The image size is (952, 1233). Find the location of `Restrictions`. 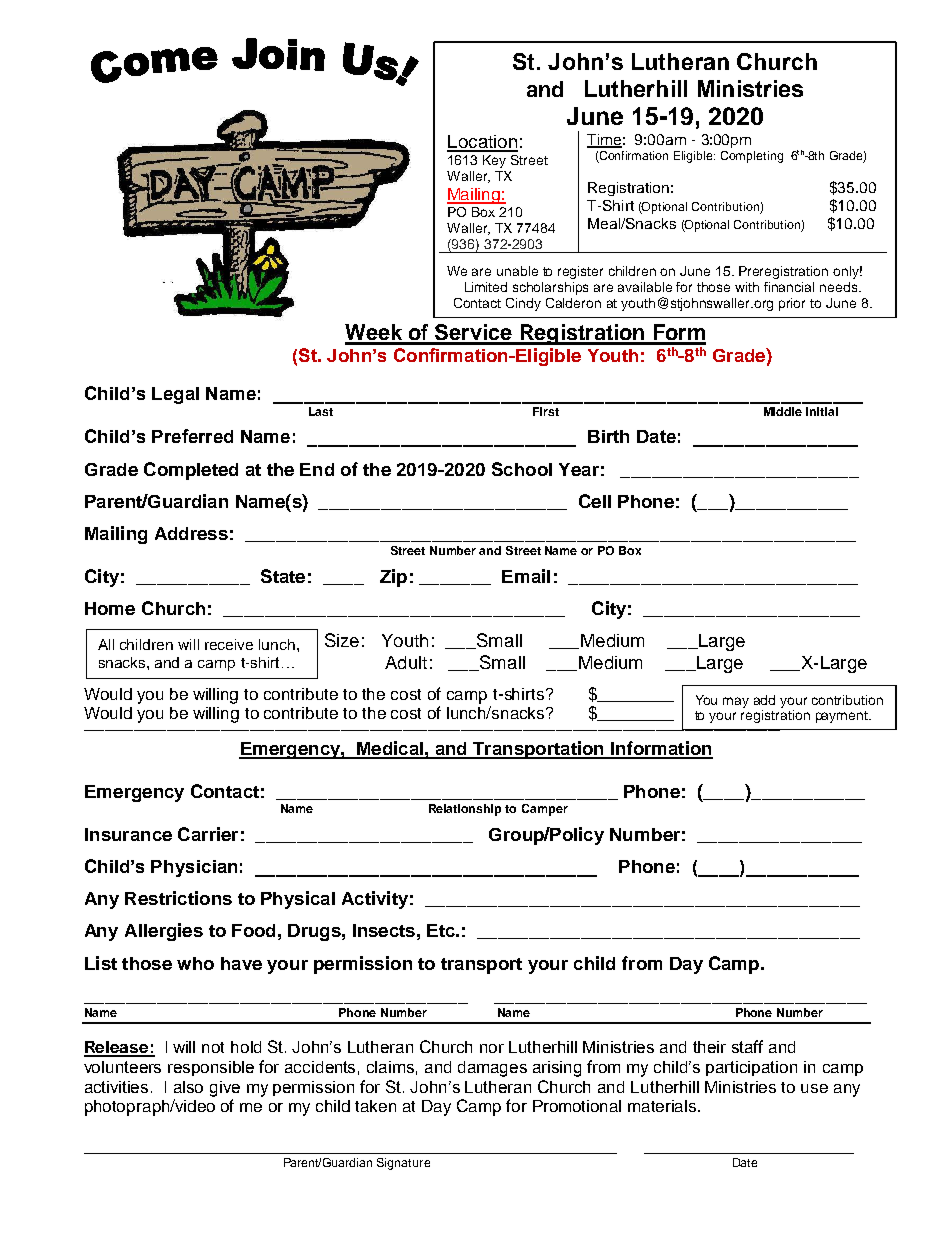

Restrictions is located at coordinates (178, 898).
